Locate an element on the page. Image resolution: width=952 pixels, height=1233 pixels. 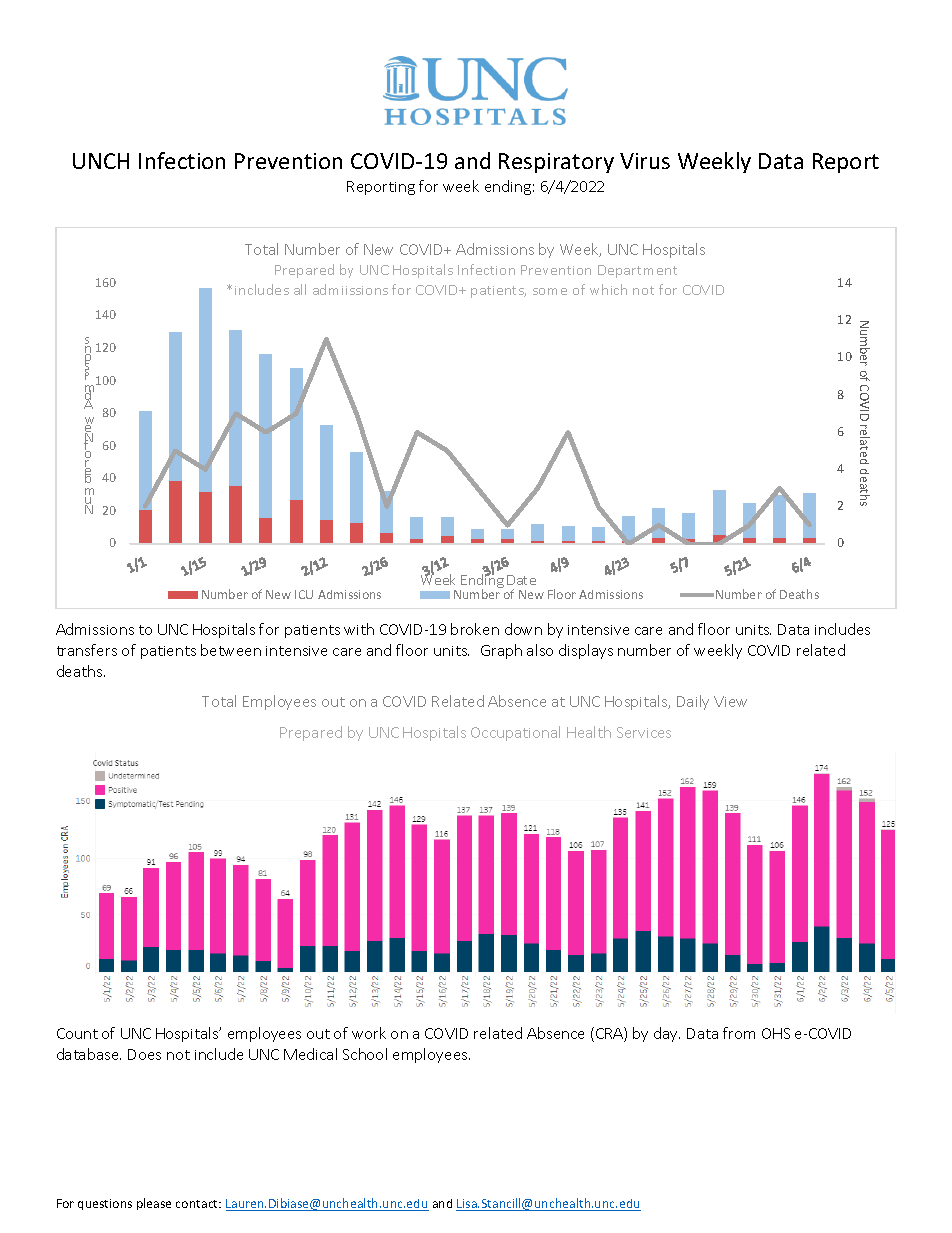
between is located at coordinates (231, 650).
